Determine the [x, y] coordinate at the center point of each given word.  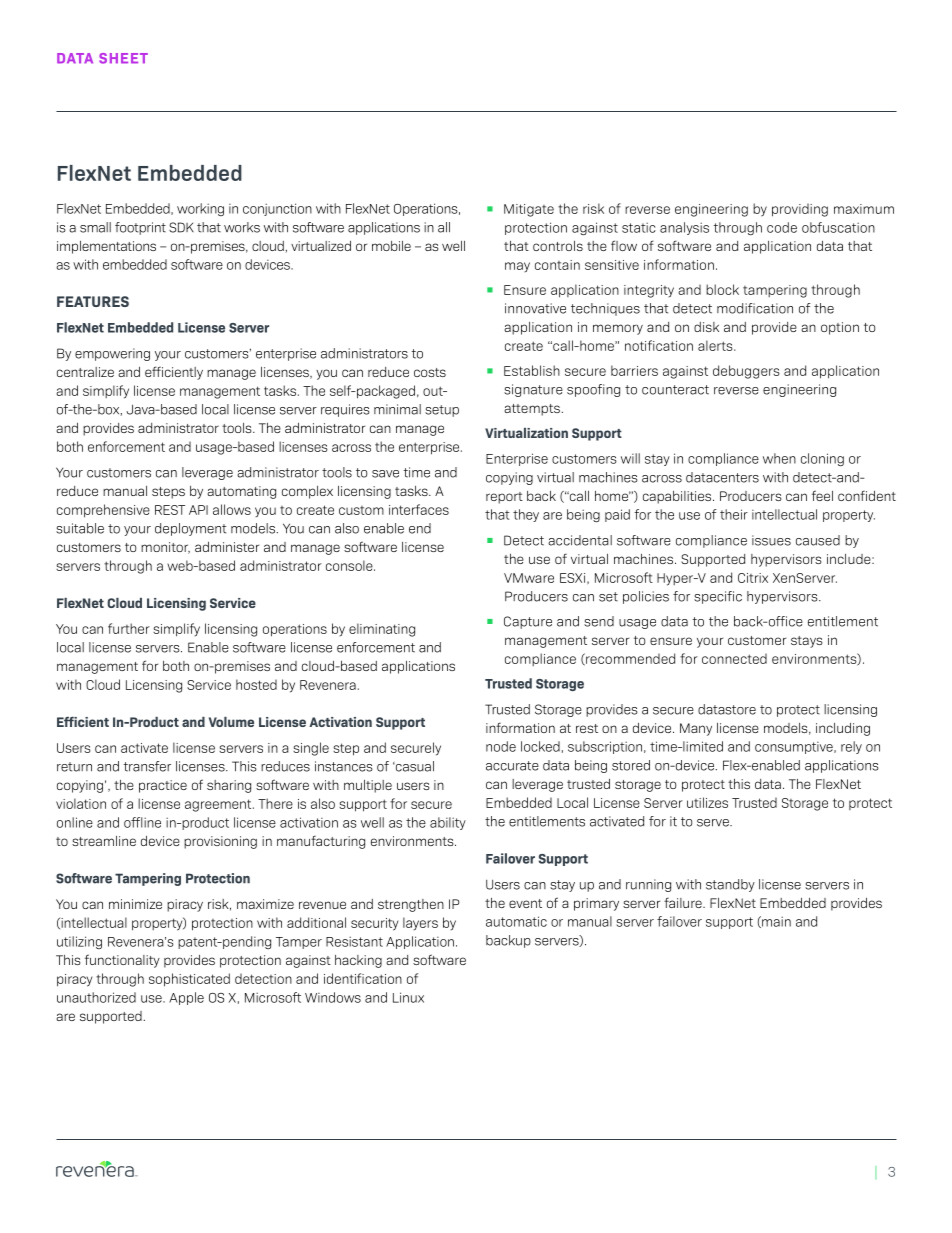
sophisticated [189, 980]
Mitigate [529, 210]
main [775, 922]
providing [800, 210]
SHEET [123, 58]
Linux [408, 997]
